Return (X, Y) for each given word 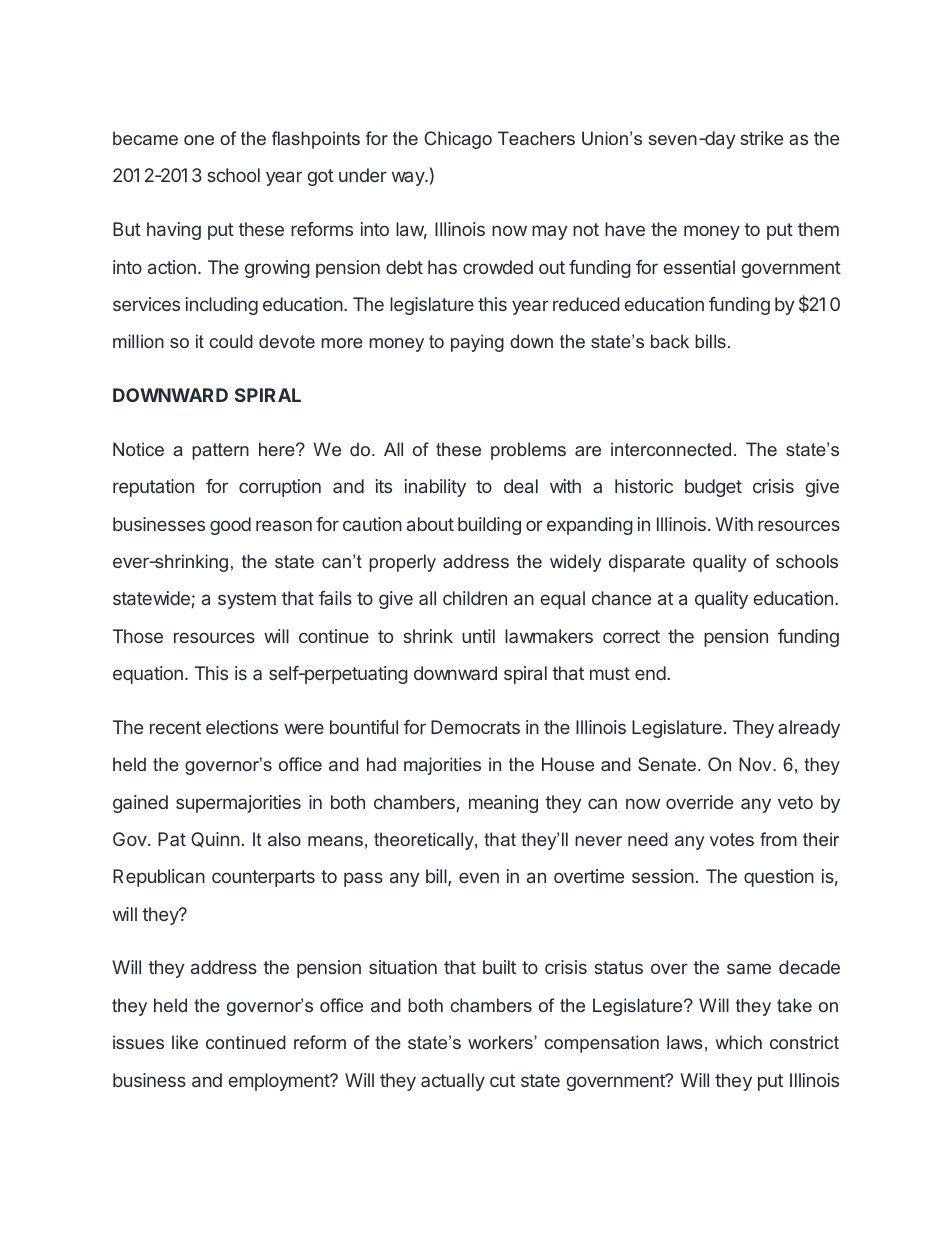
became (145, 138)
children (475, 598)
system (247, 600)
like (185, 1042)
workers (501, 1042)
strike (761, 138)
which (738, 1042)
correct (631, 636)
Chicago (458, 140)
